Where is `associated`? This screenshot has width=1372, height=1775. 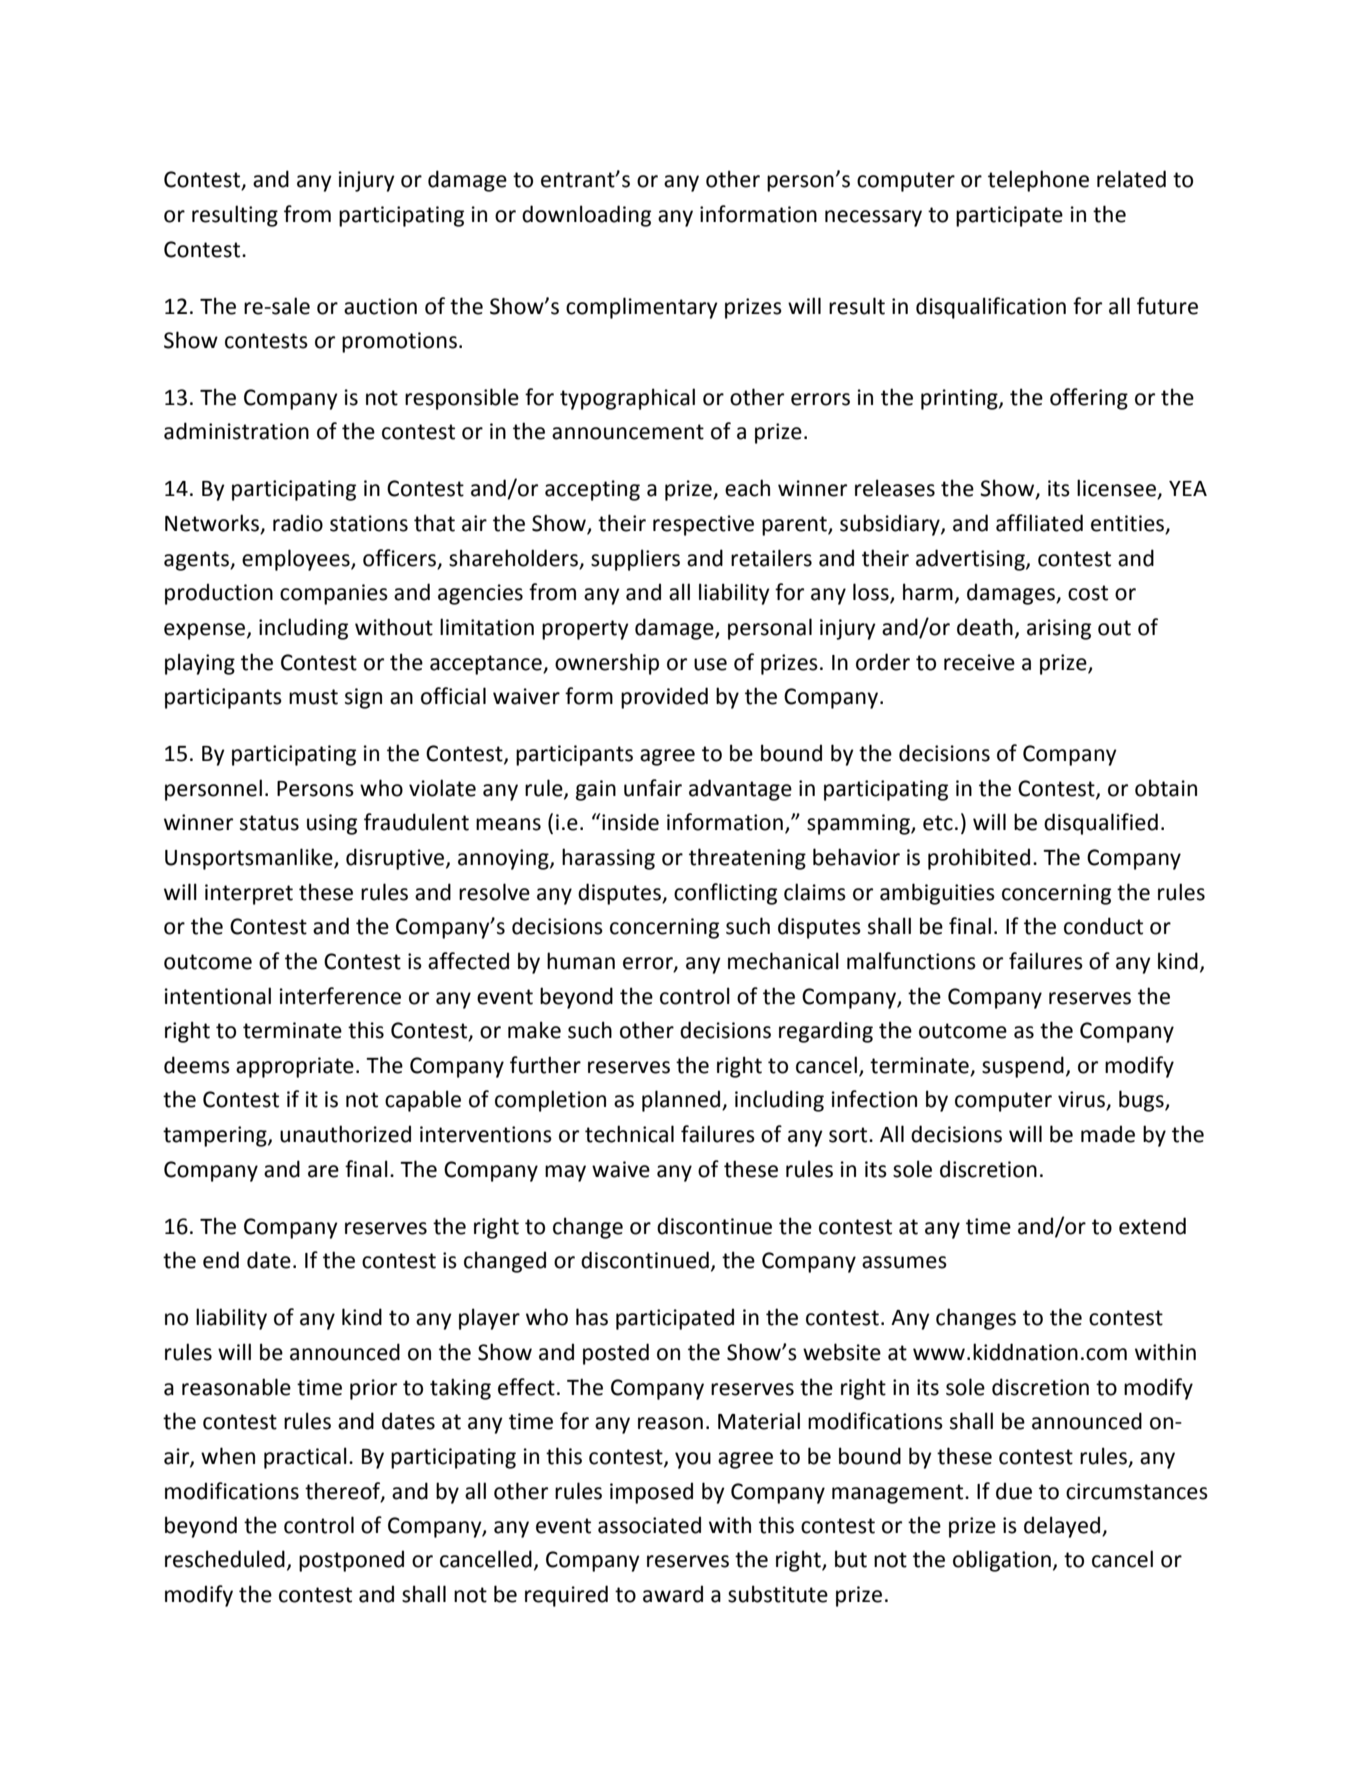 associated is located at coordinates (649, 1525).
